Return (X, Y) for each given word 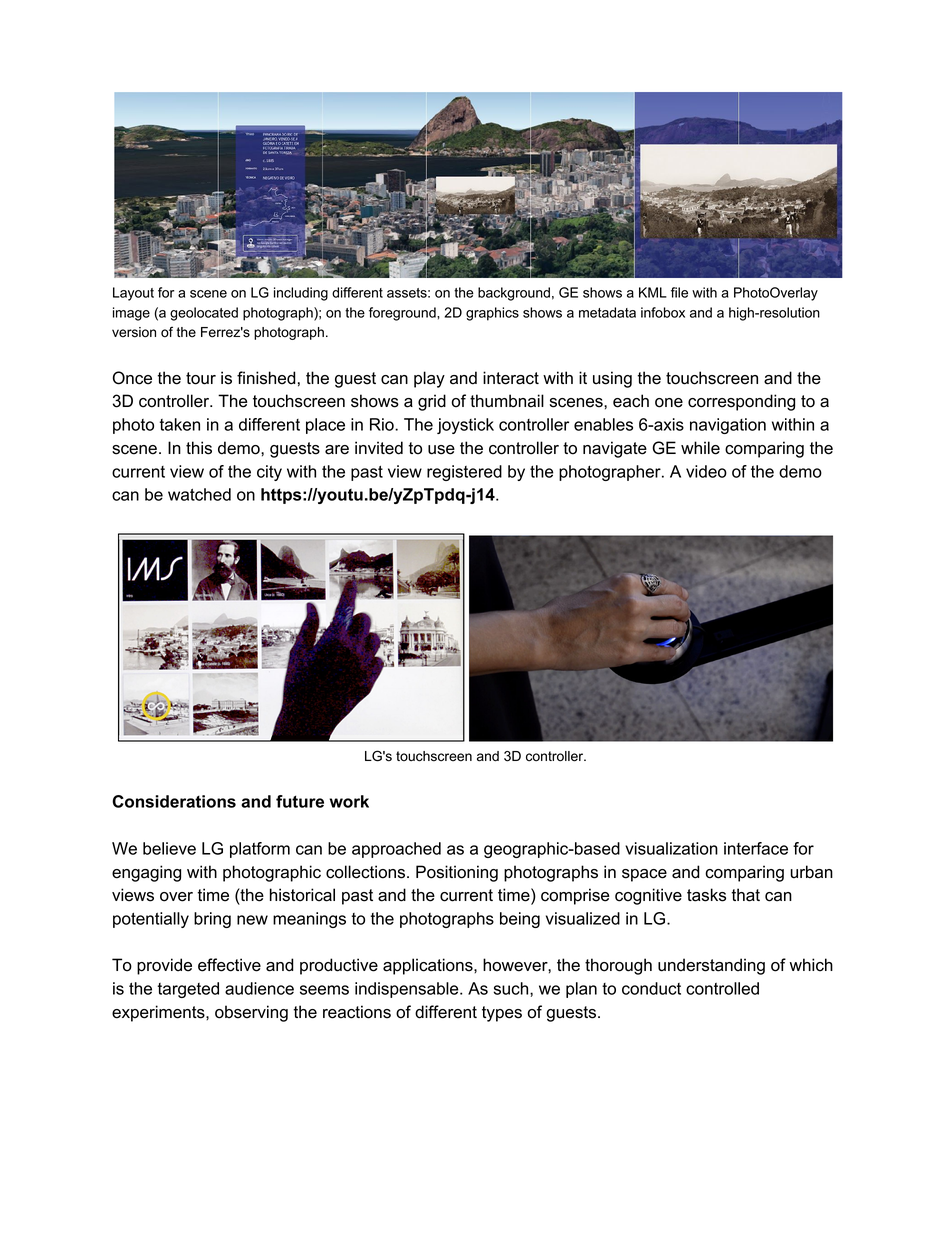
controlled (722, 988)
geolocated (204, 314)
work (349, 801)
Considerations (174, 801)
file (679, 292)
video (706, 471)
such (512, 988)
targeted (188, 990)
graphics (492, 314)
